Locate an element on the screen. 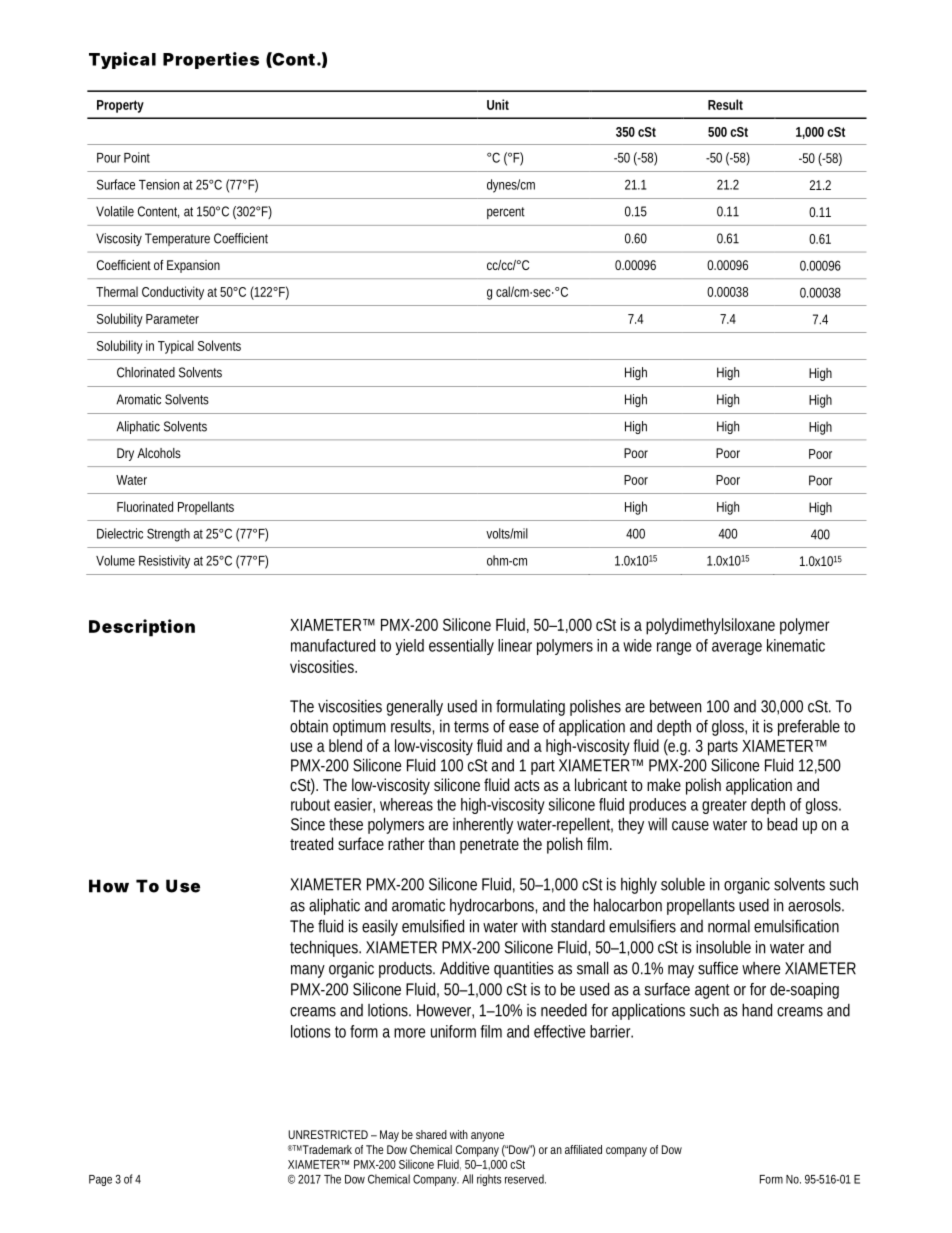 Image resolution: width=952 pixels, height=1233 pixels. Properties is located at coordinates (211, 60).
